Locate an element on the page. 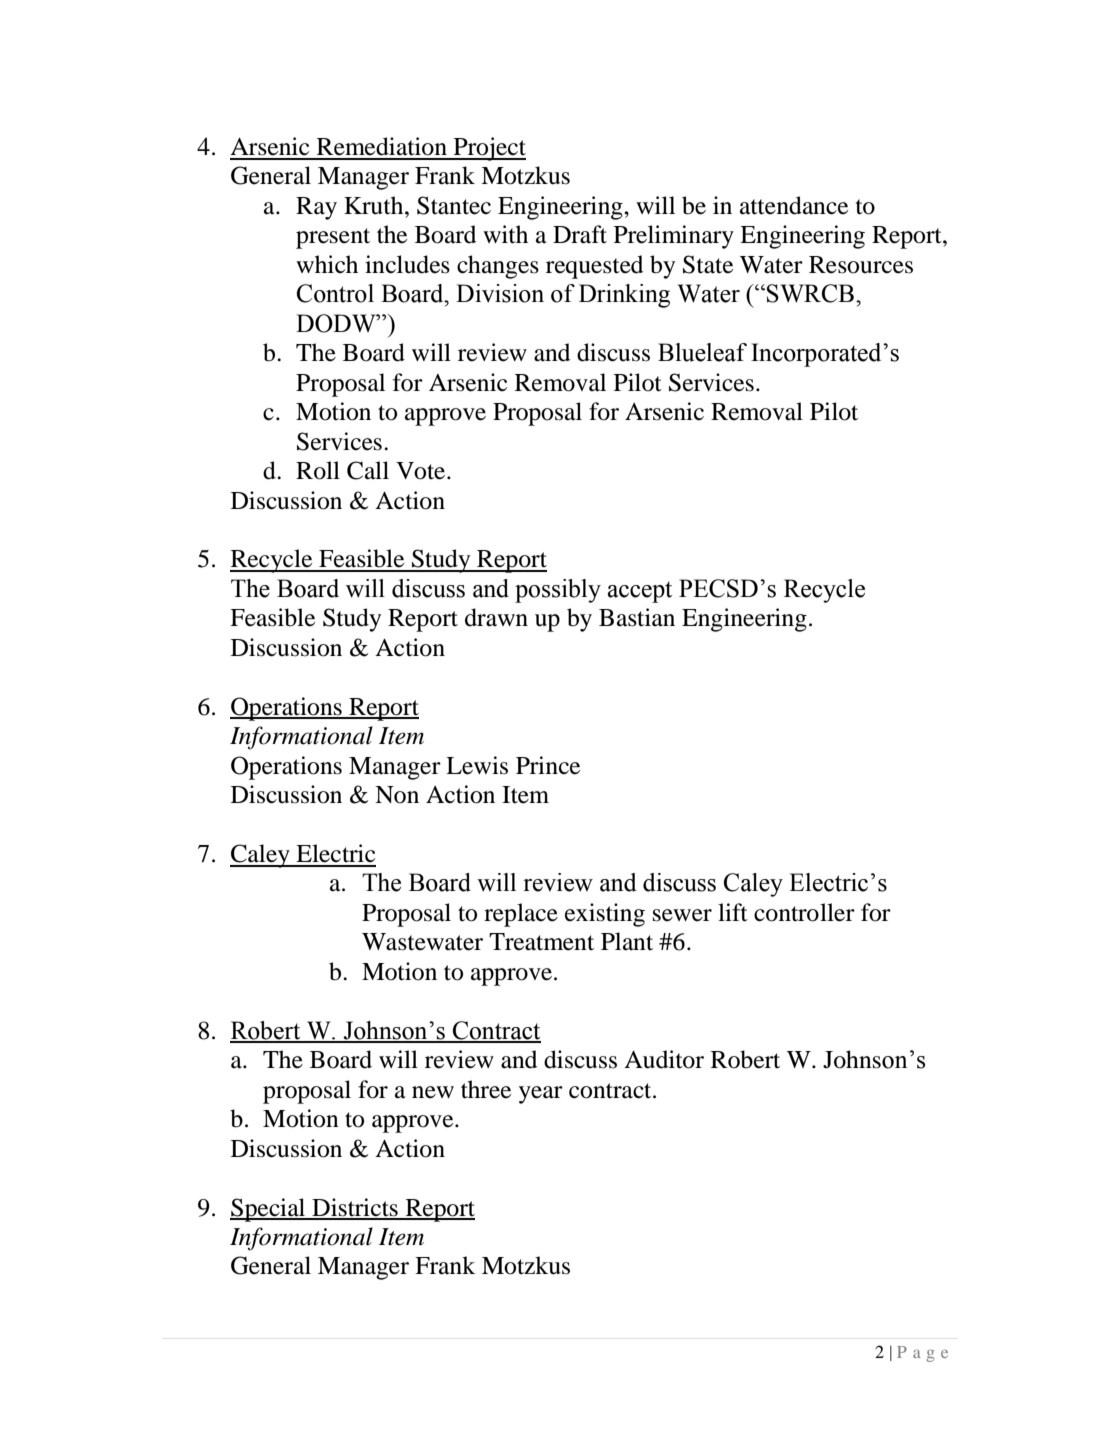 The width and height of the image is (1119, 1449). Resources is located at coordinates (861, 265).
